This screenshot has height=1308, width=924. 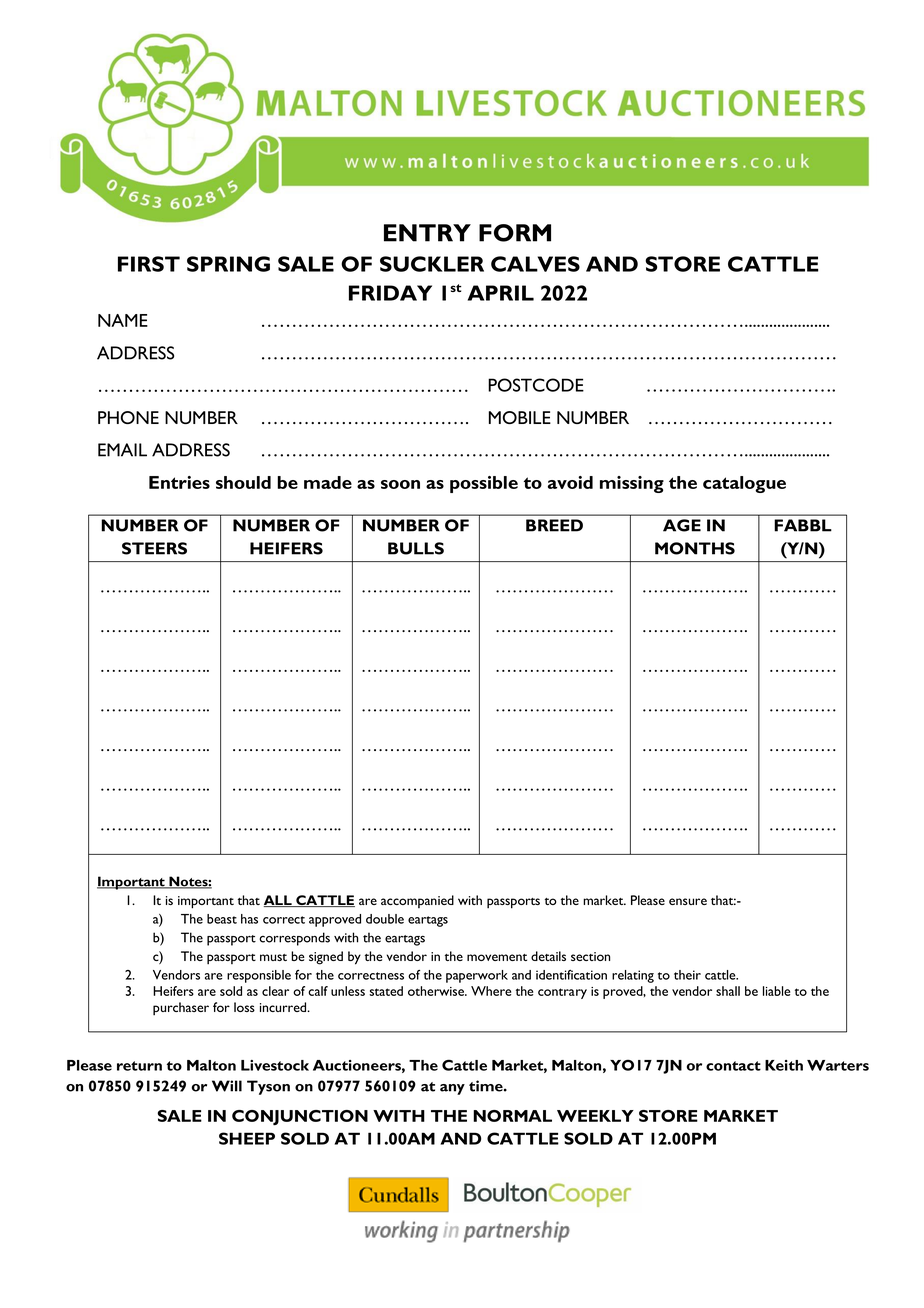 I want to click on ENTRY, so click(x=427, y=233).
